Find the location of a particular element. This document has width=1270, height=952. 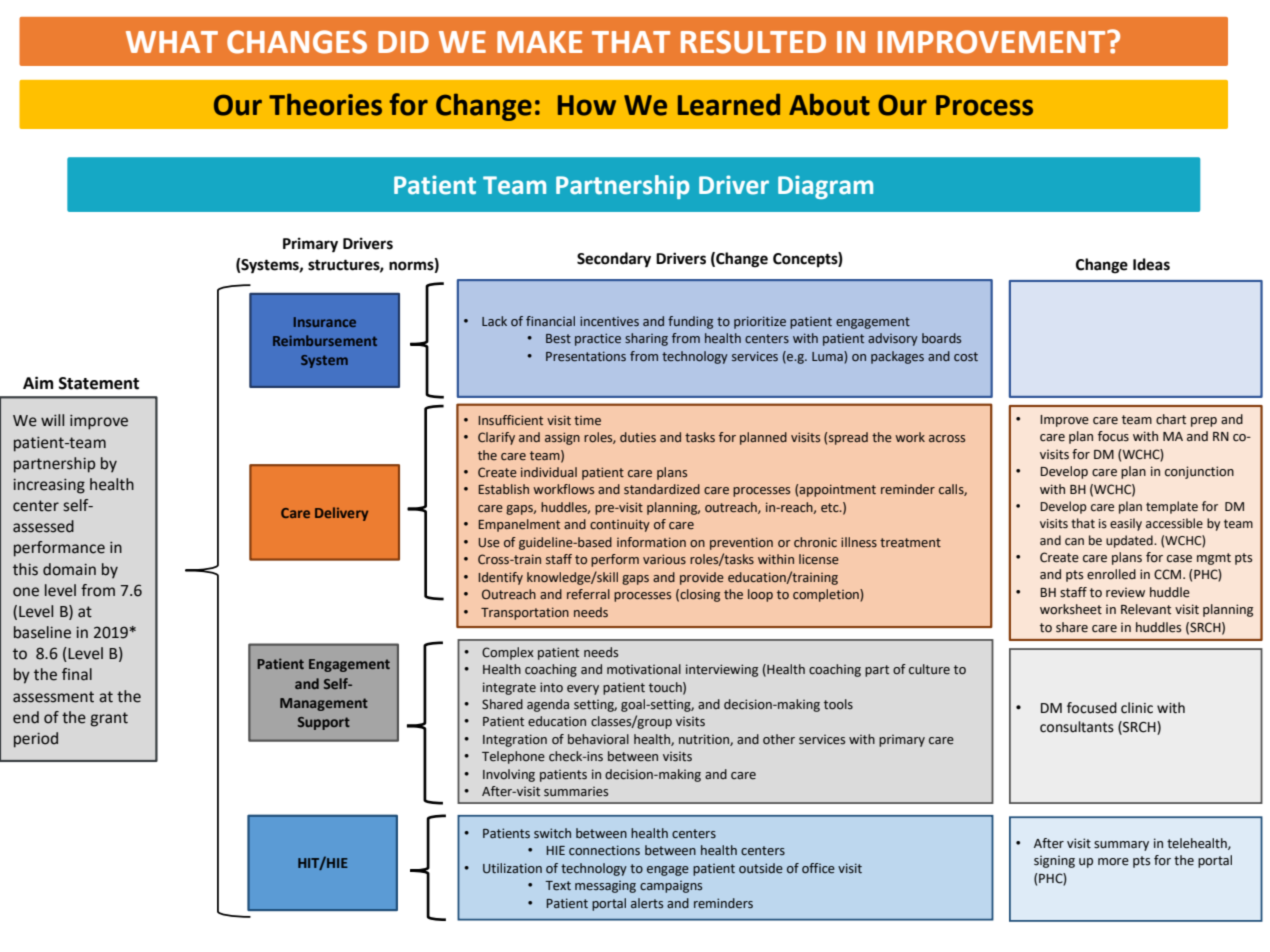

WHAT is located at coordinates (172, 42).
